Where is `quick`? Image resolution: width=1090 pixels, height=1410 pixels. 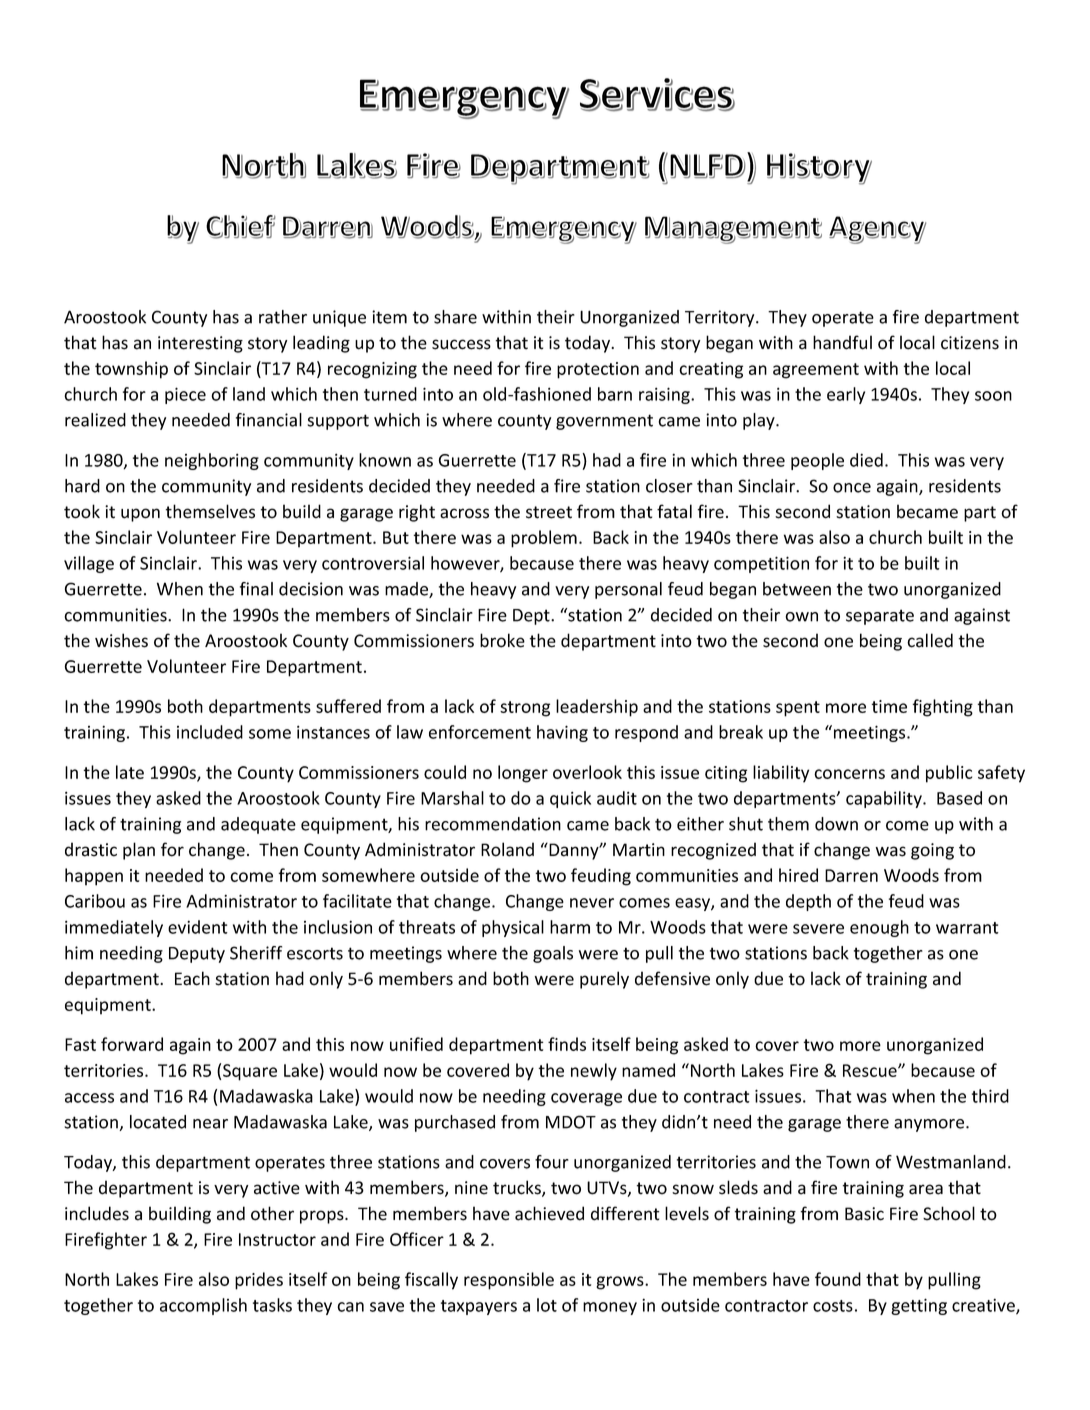 quick is located at coordinates (570, 799).
